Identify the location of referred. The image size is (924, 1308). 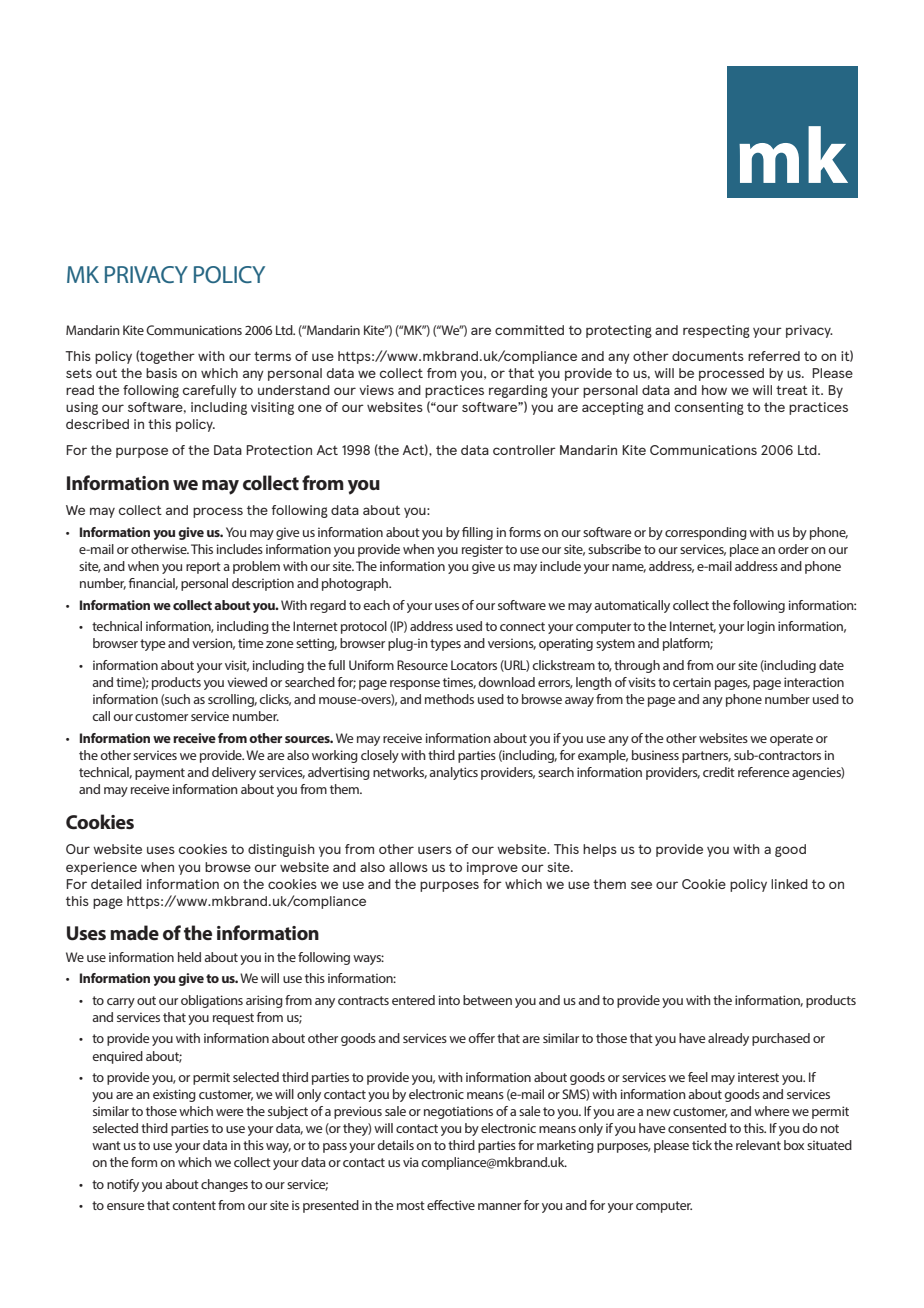
(774, 356).
